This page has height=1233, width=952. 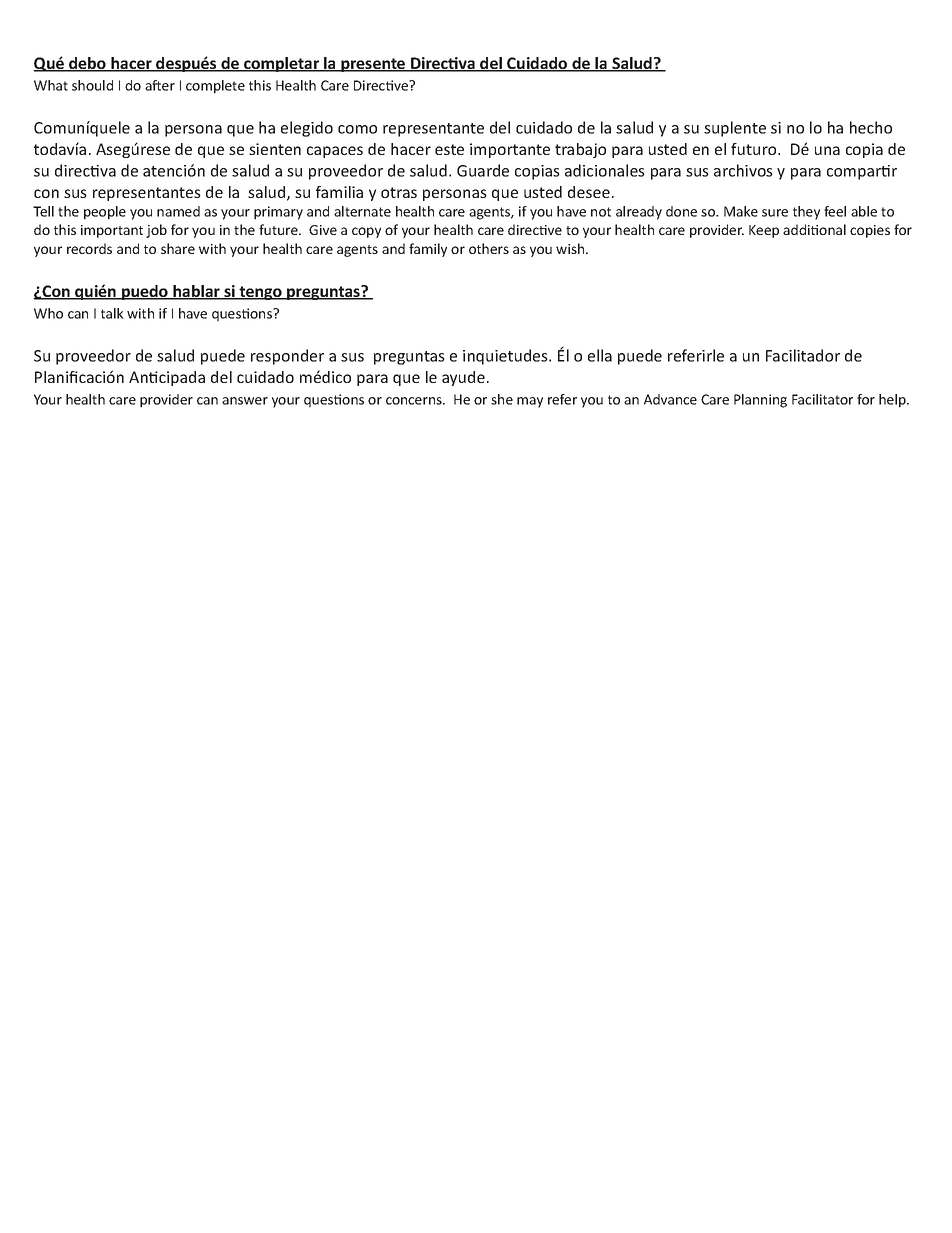 What do you see at coordinates (871, 127) in the page?
I see `hecho` at bounding box center [871, 127].
